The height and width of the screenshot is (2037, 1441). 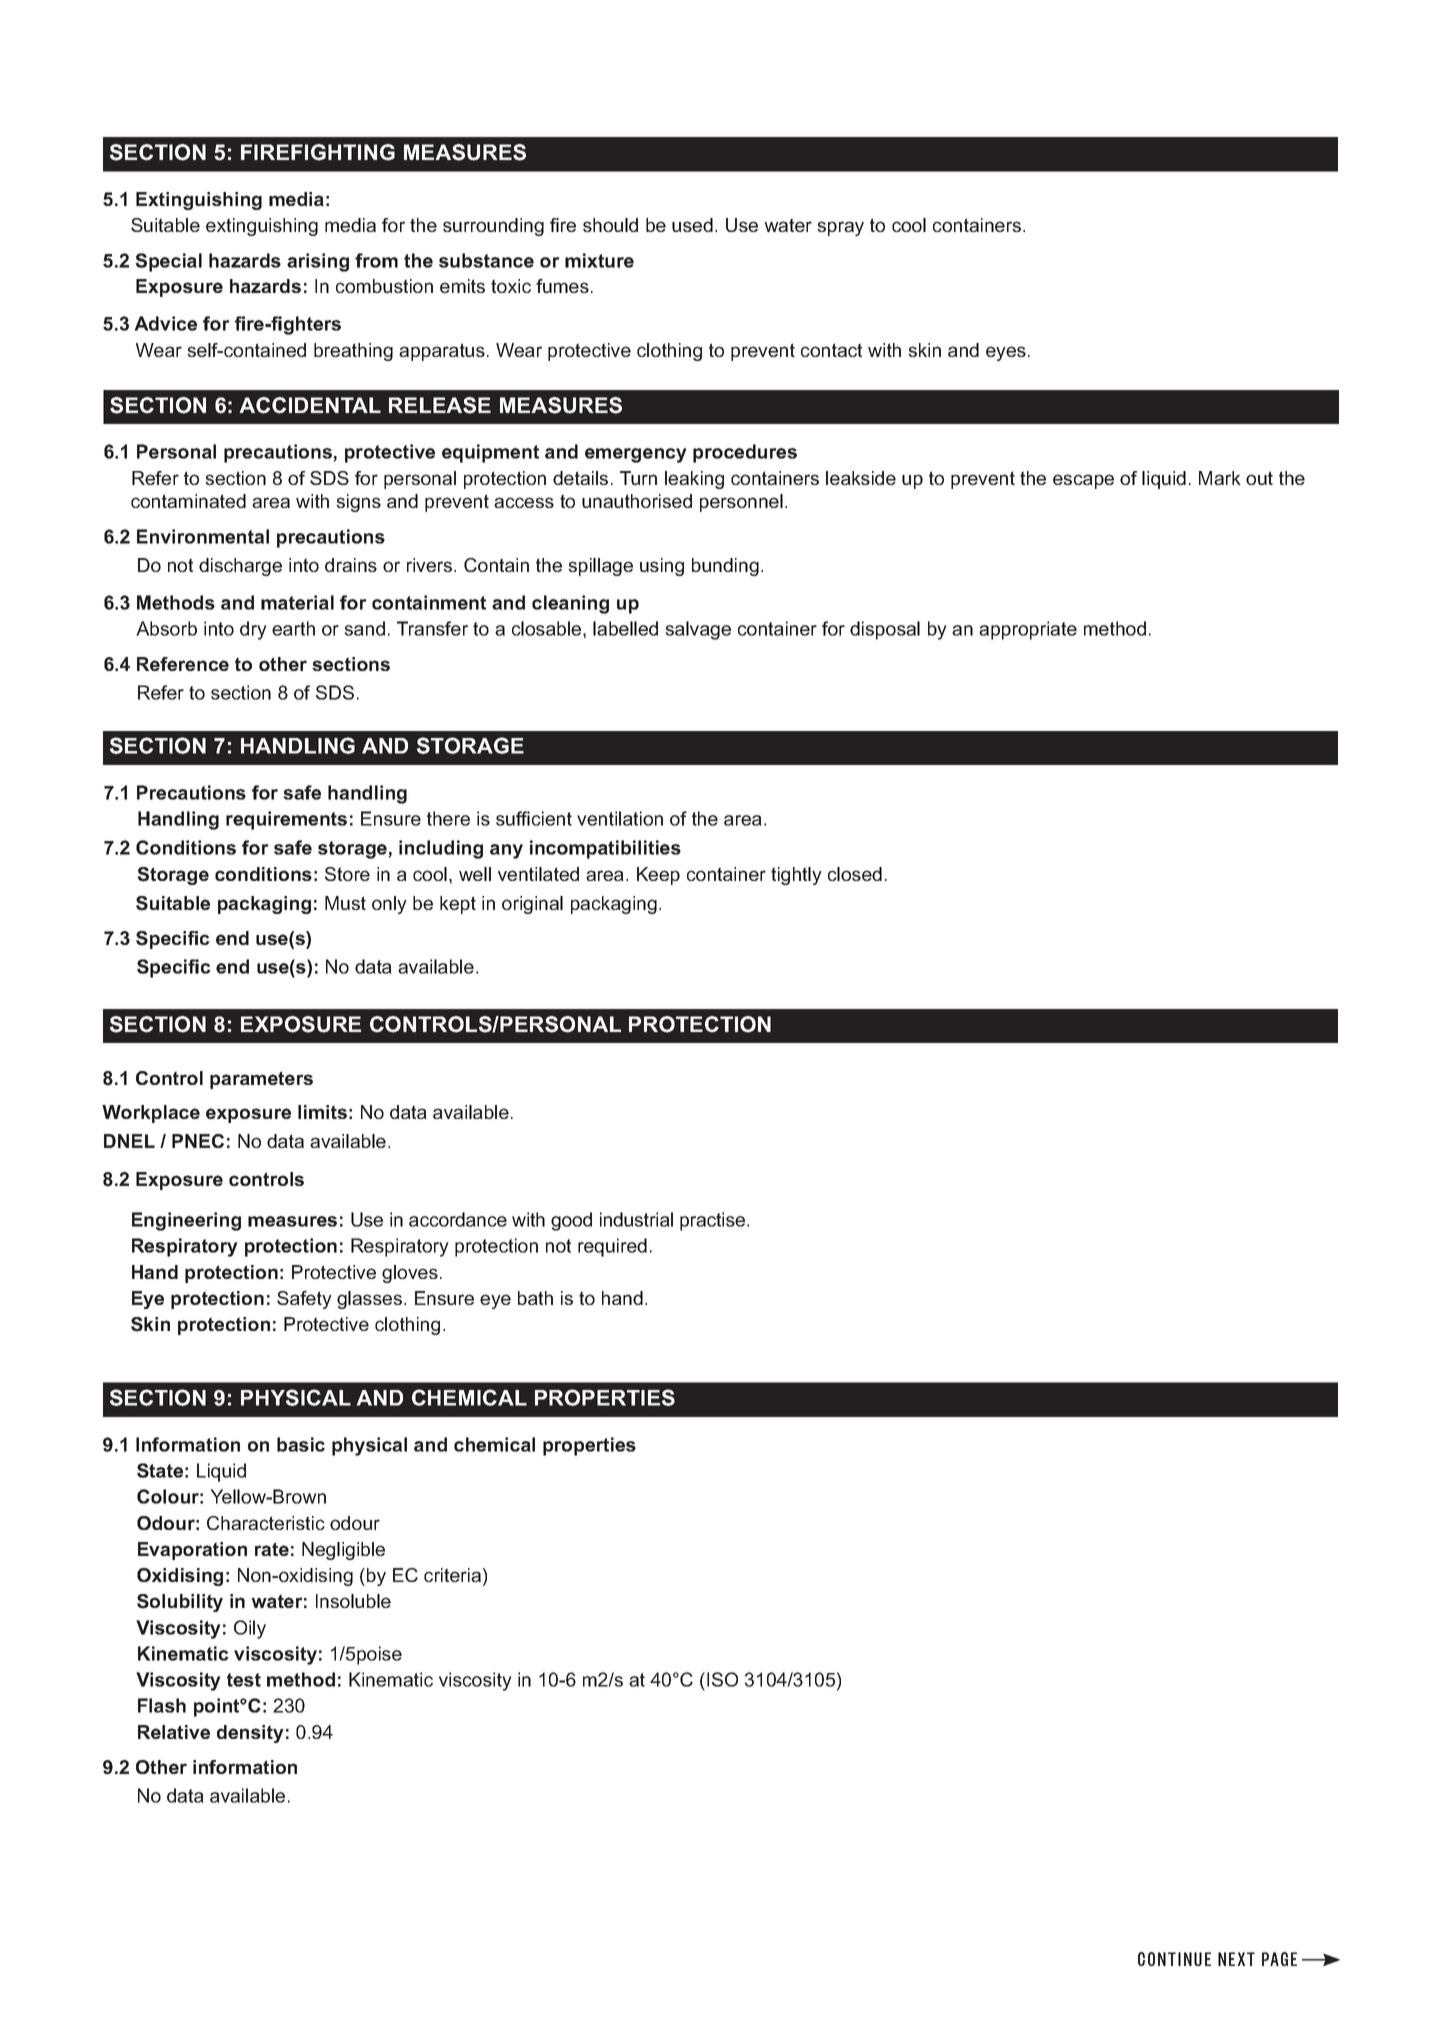 I want to click on eyes, so click(x=1006, y=353).
